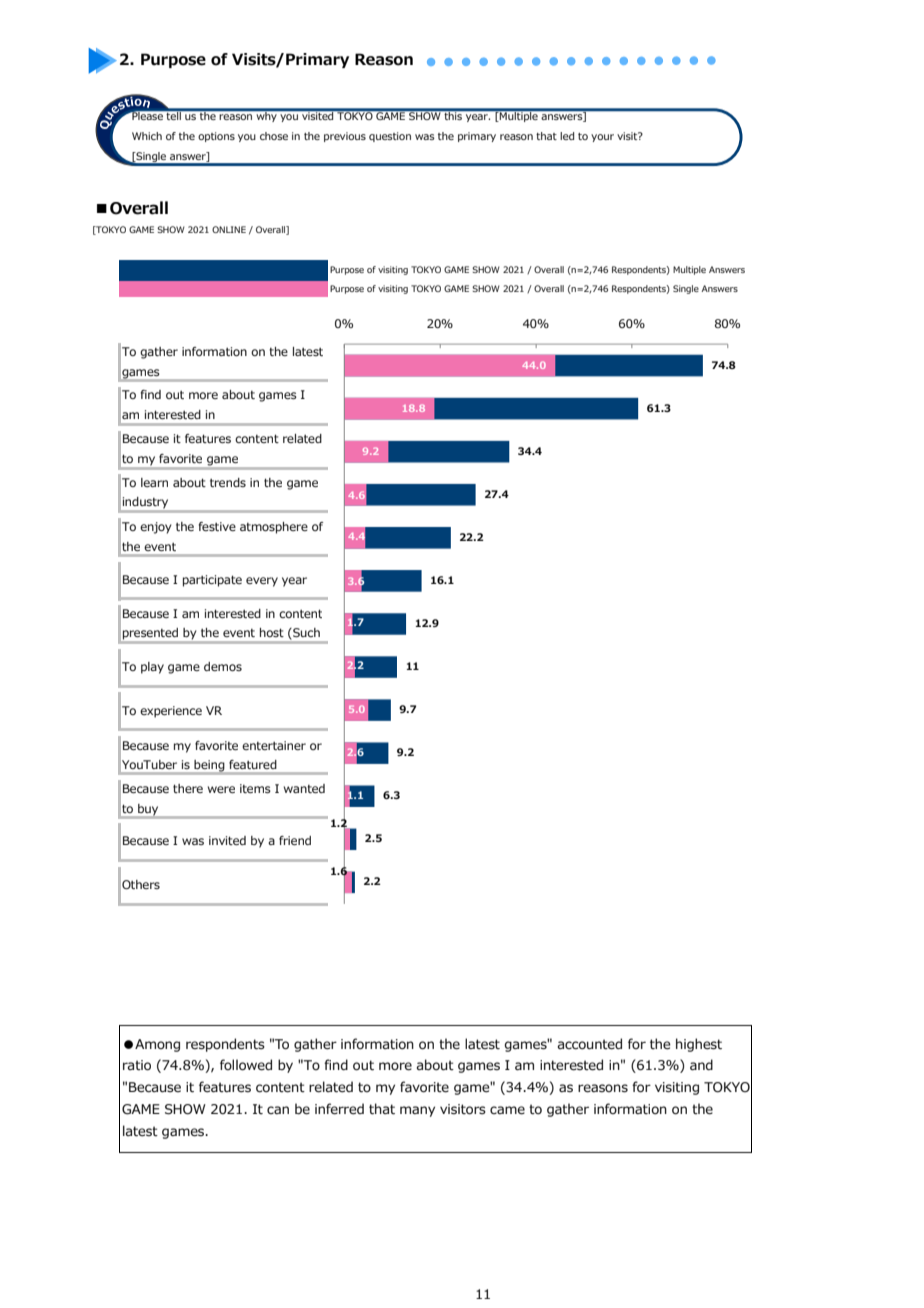 This screenshot has width=924, height=1308. What do you see at coordinates (304, 788) in the screenshot?
I see `wanted` at bounding box center [304, 788].
